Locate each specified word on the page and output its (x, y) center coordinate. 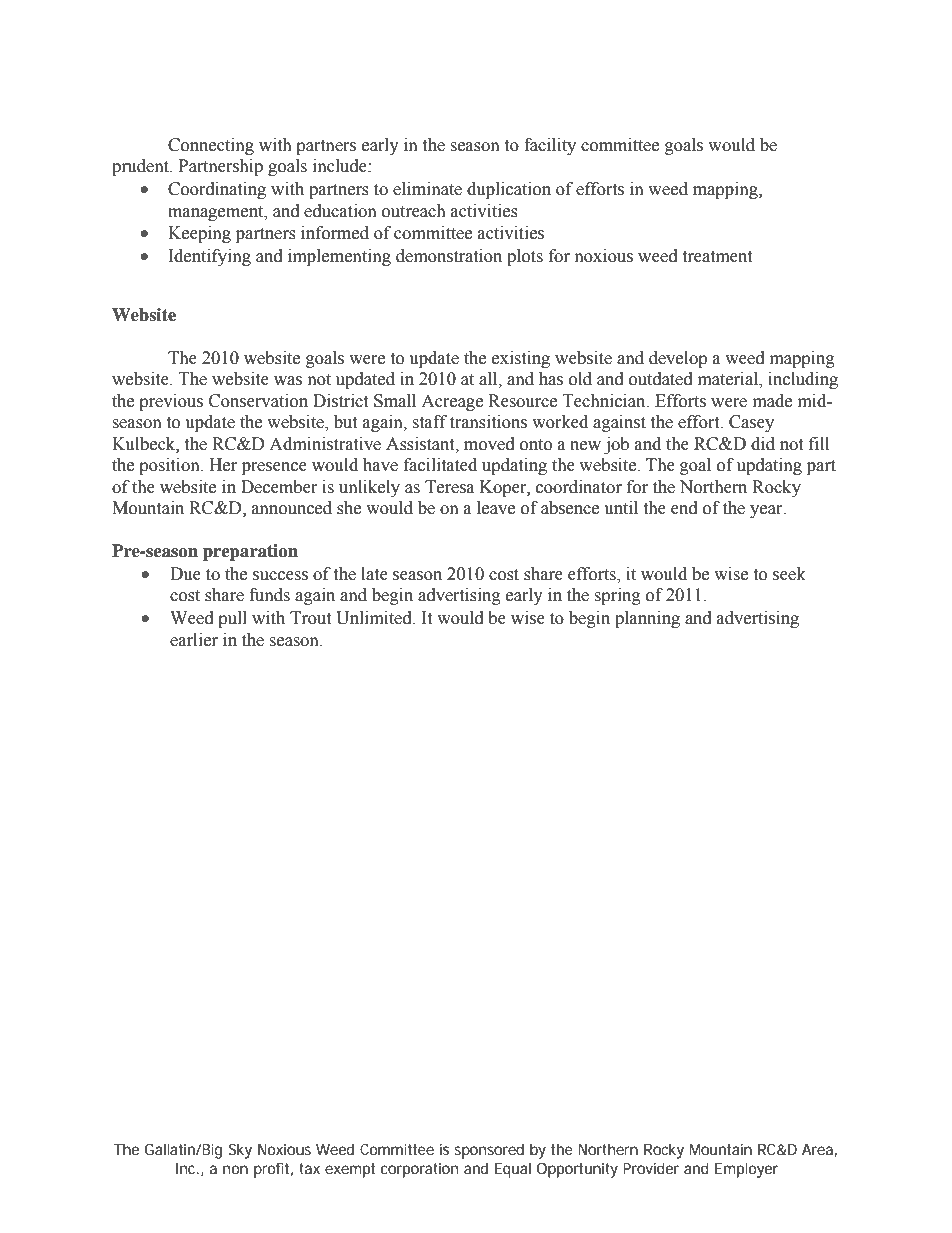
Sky (240, 1151)
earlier (194, 640)
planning (647, 619)
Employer (746, 1170)
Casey (751, 423)
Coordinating (217, 190)
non (235, 1169)
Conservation (258, 401)
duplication (509, 190)
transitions (488, 422)
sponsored (489, 1151)
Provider (651, 1168)
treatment (717, 257)
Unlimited (375, 618)
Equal (513, 1170)
